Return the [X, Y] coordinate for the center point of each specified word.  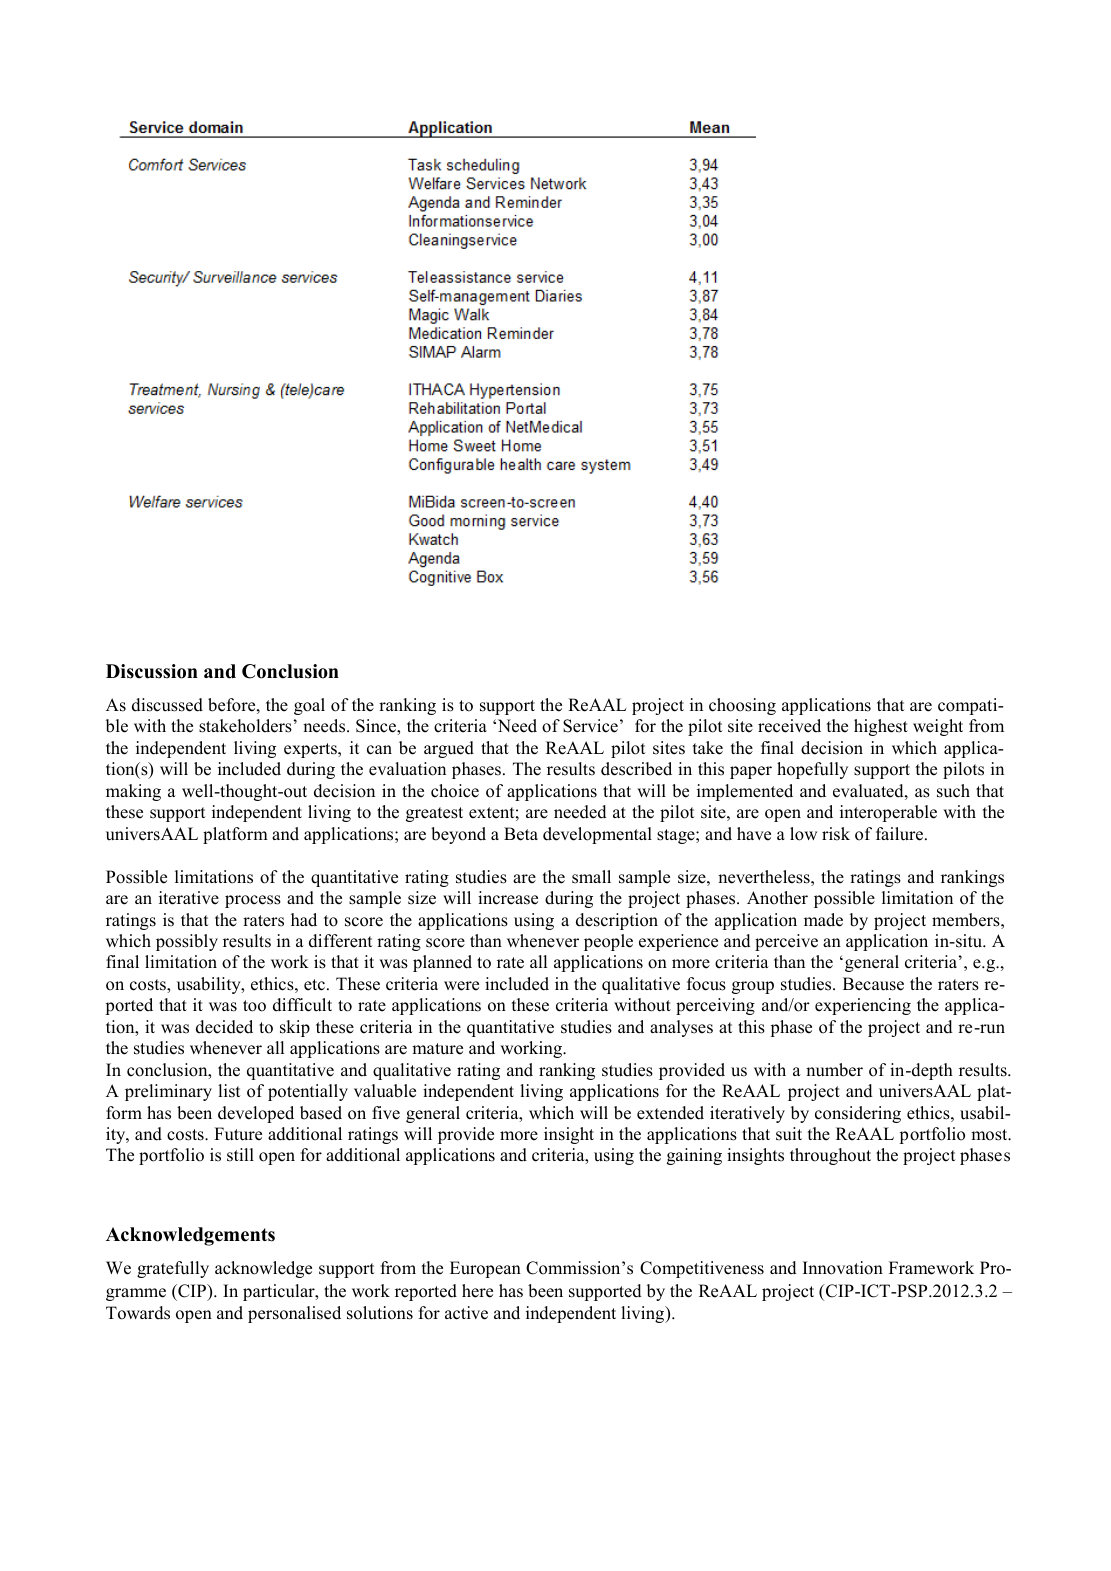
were [461, 986]
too [254, 1006]
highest [881, 727]
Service [590, 726]
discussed [167, 705]
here [477, 1291]
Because [873, 984]
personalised [294, 1314]
